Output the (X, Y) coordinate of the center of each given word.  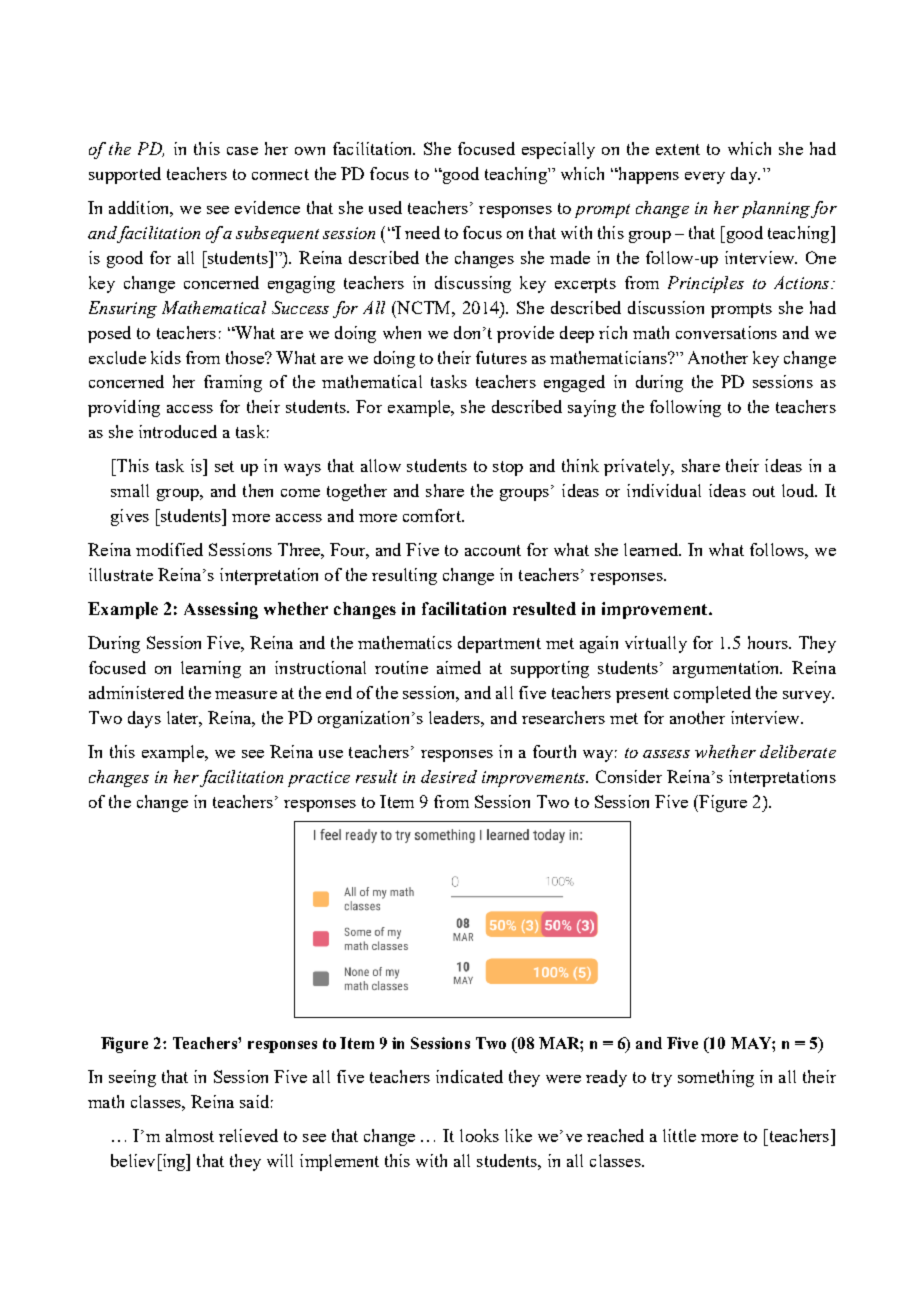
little (679, 1135)
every (705, 178)
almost (190, 1135)
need (422, 232)
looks (479, 1135)
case (242, 151)
